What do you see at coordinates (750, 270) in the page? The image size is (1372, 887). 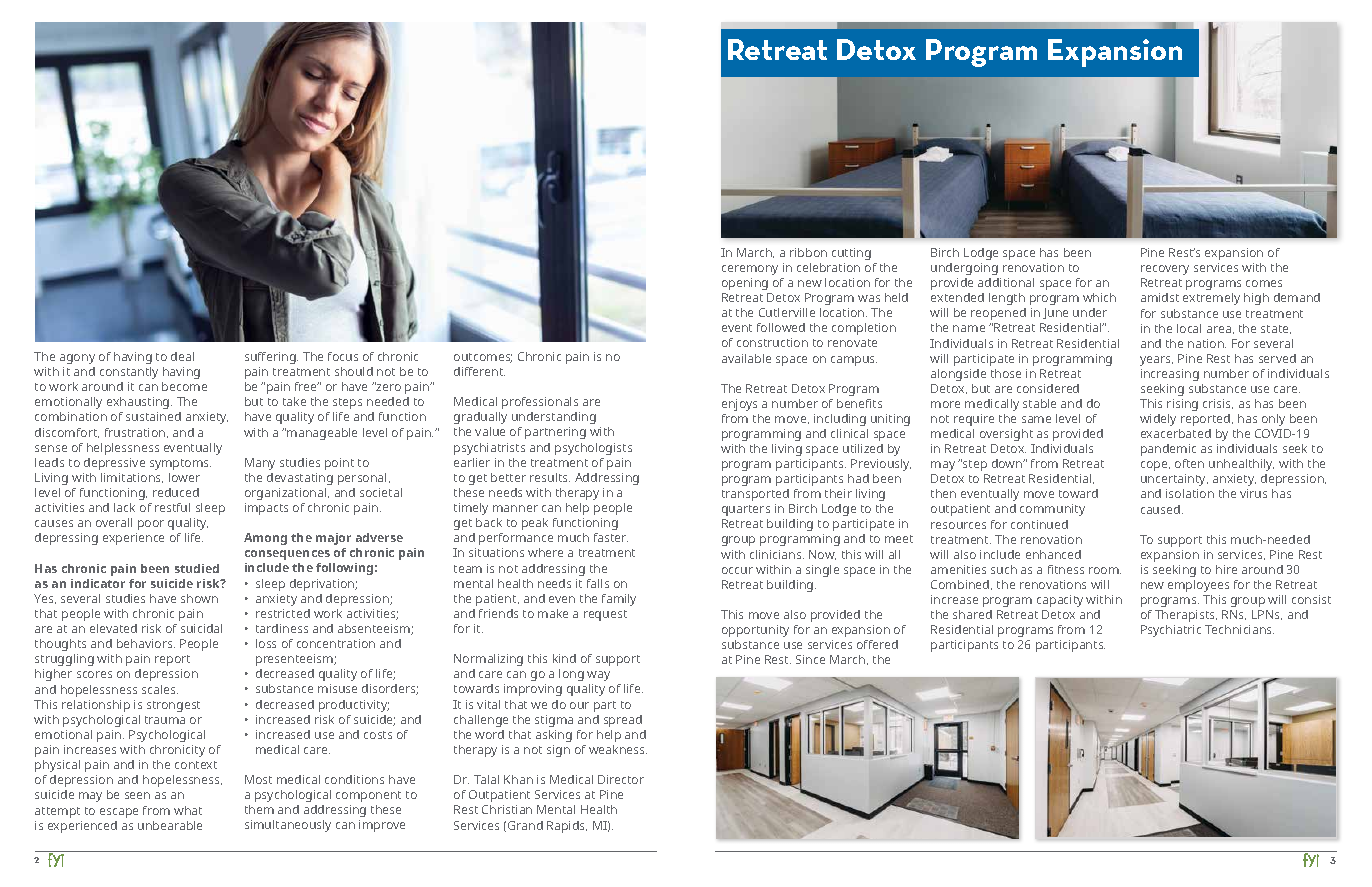 I see `ceremony` at bounding box center [750, 270].
